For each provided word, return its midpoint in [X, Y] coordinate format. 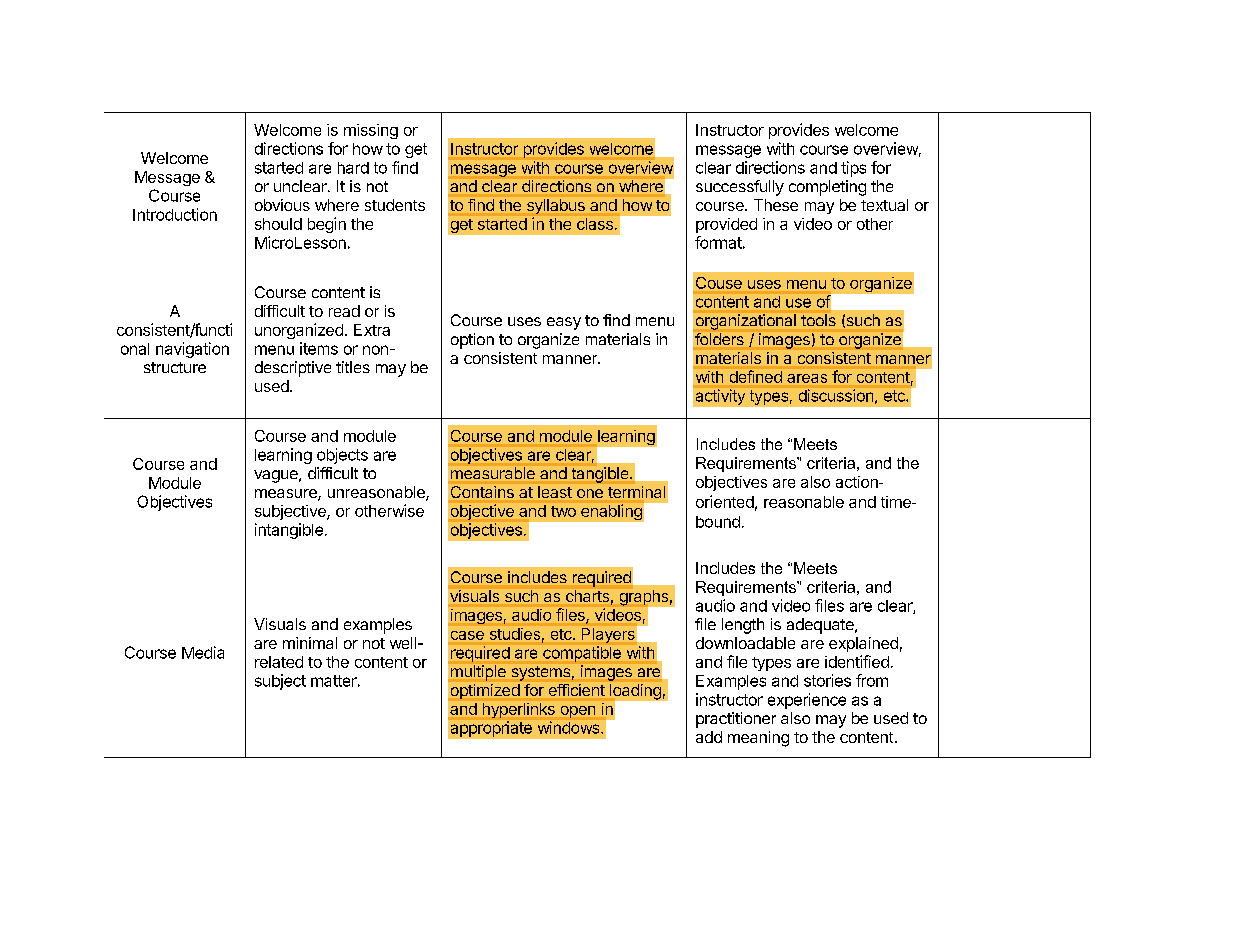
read [344, 311]
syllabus [556, 206]
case [467, 635]
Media [203, 652]
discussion [836, 395]
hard [353, 168]
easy [564, 323]
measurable [493, 473]
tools [818, 320]
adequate [821, 626]
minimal [310, 643]
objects [342, 456]
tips [853, 169]
